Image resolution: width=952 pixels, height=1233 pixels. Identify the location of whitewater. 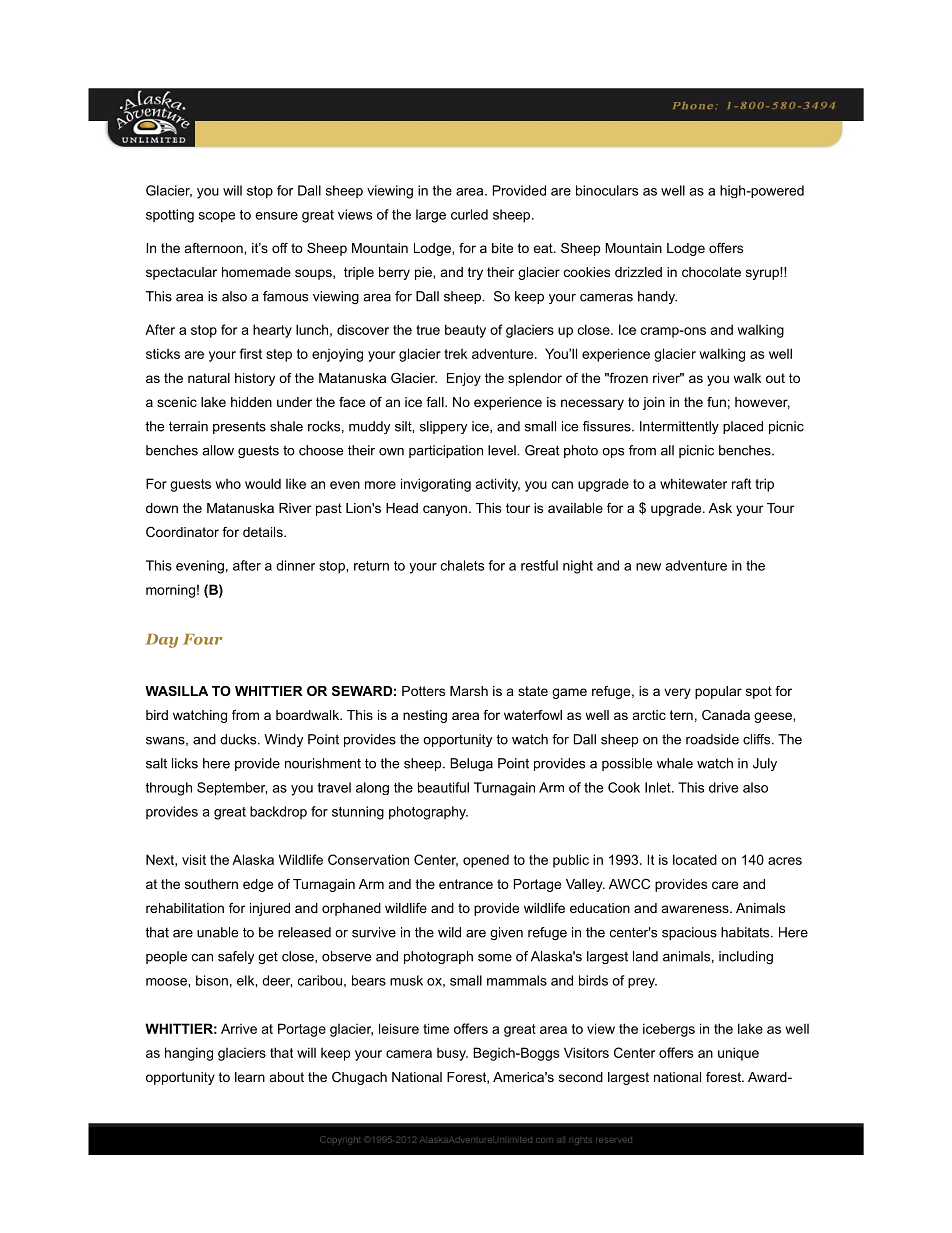
(693, 483).
